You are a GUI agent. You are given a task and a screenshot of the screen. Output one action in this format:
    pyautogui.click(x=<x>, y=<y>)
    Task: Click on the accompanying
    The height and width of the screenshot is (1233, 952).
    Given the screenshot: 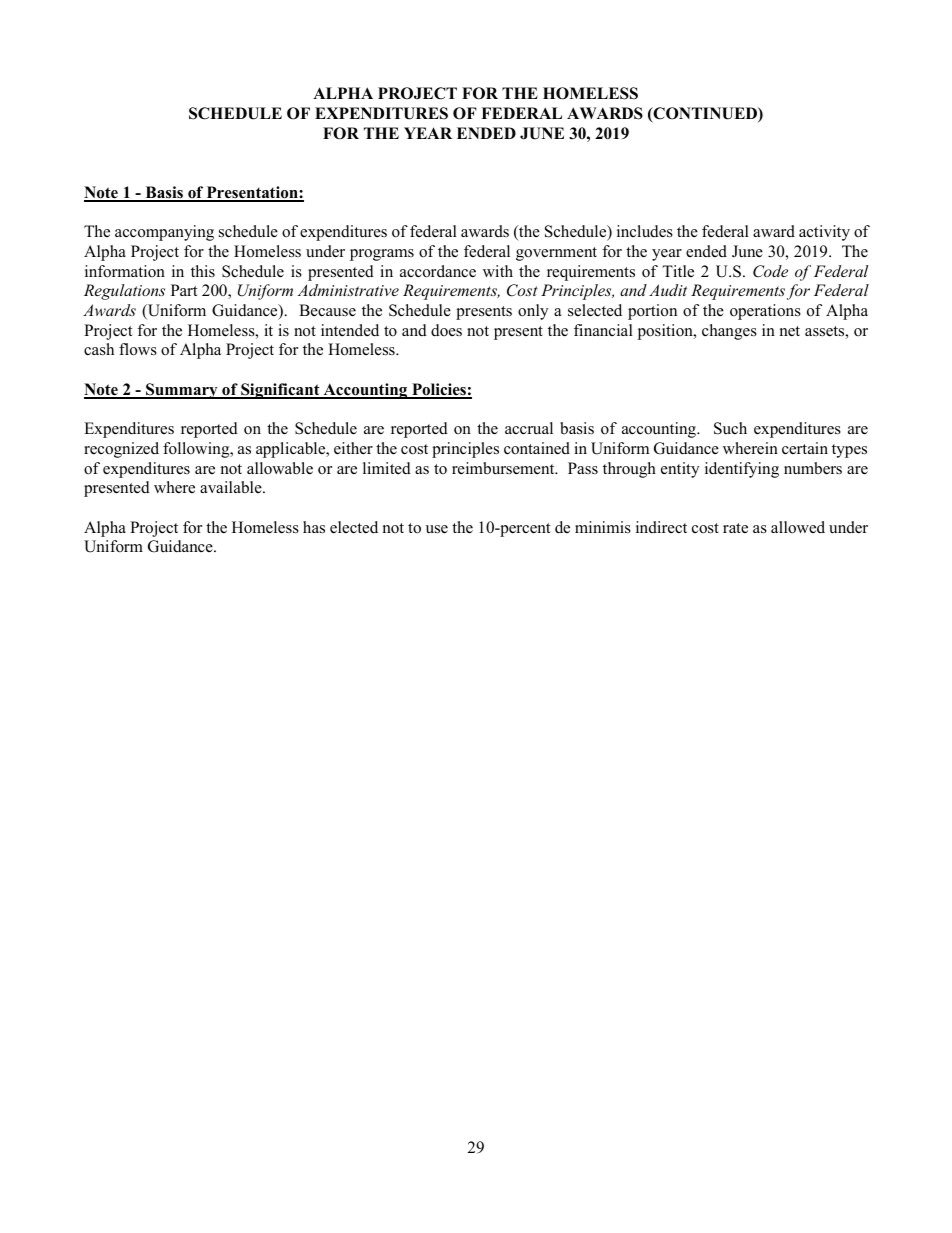 What is the action you would take?
    pyautogui.click(x=164, y=233)
